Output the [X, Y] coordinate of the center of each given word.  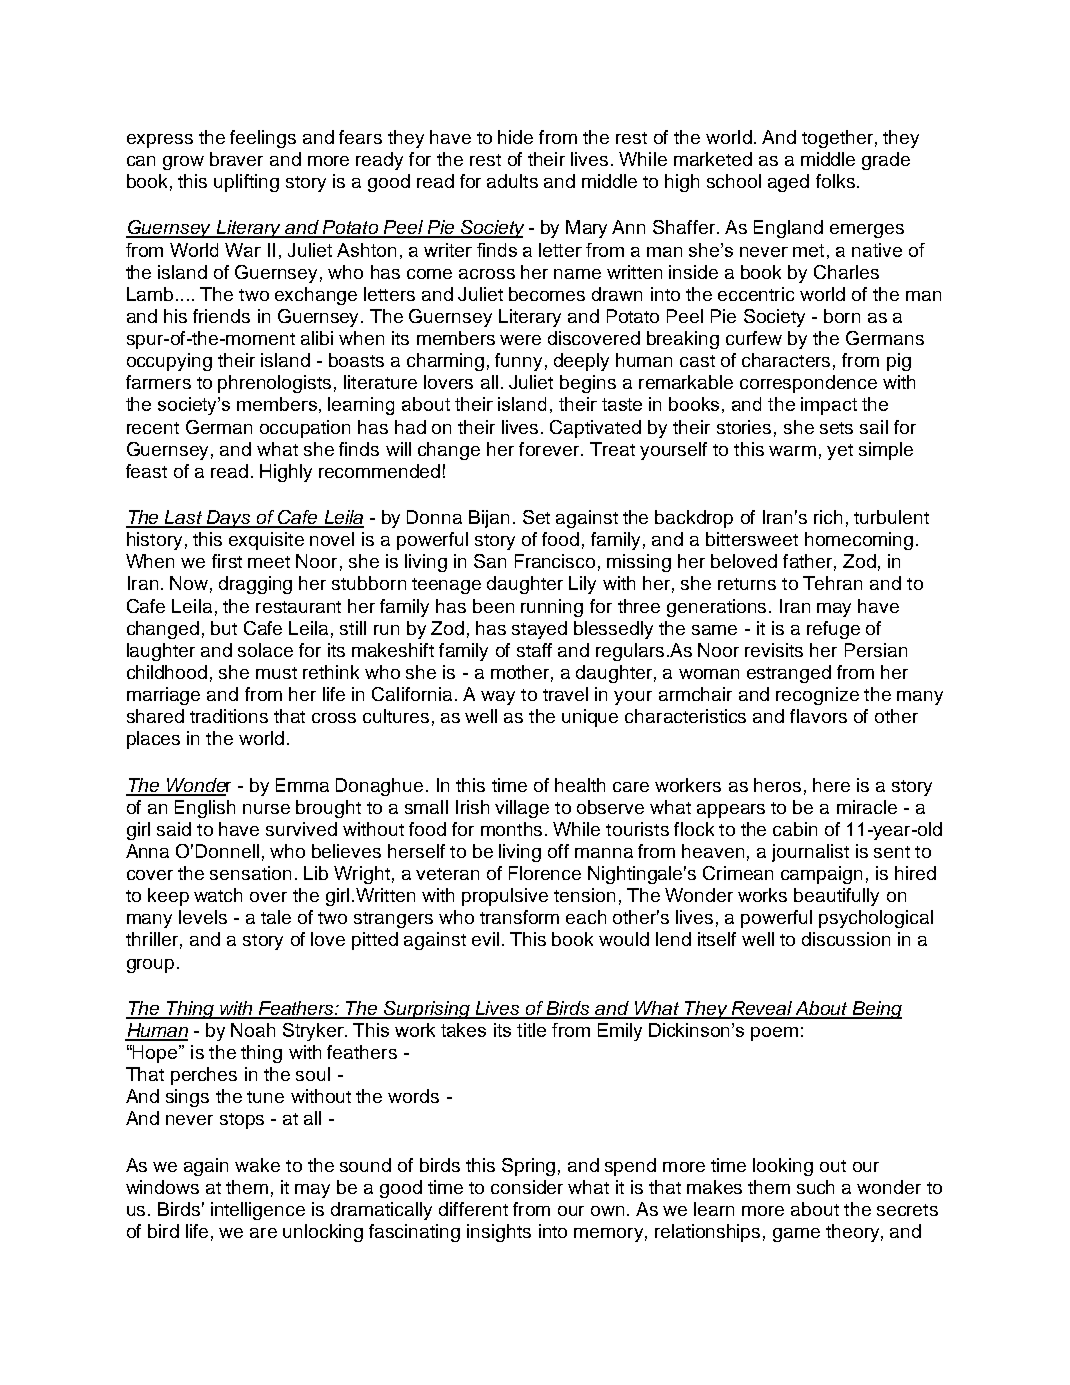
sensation [250, 873]
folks [835, 181]
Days [229, 519]
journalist [810, 853]
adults [512, 181]
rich [828, 517]
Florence [545, 873]
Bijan [489, 519]
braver [236, 159]
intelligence [258, 1211]
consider [527, 1187]
